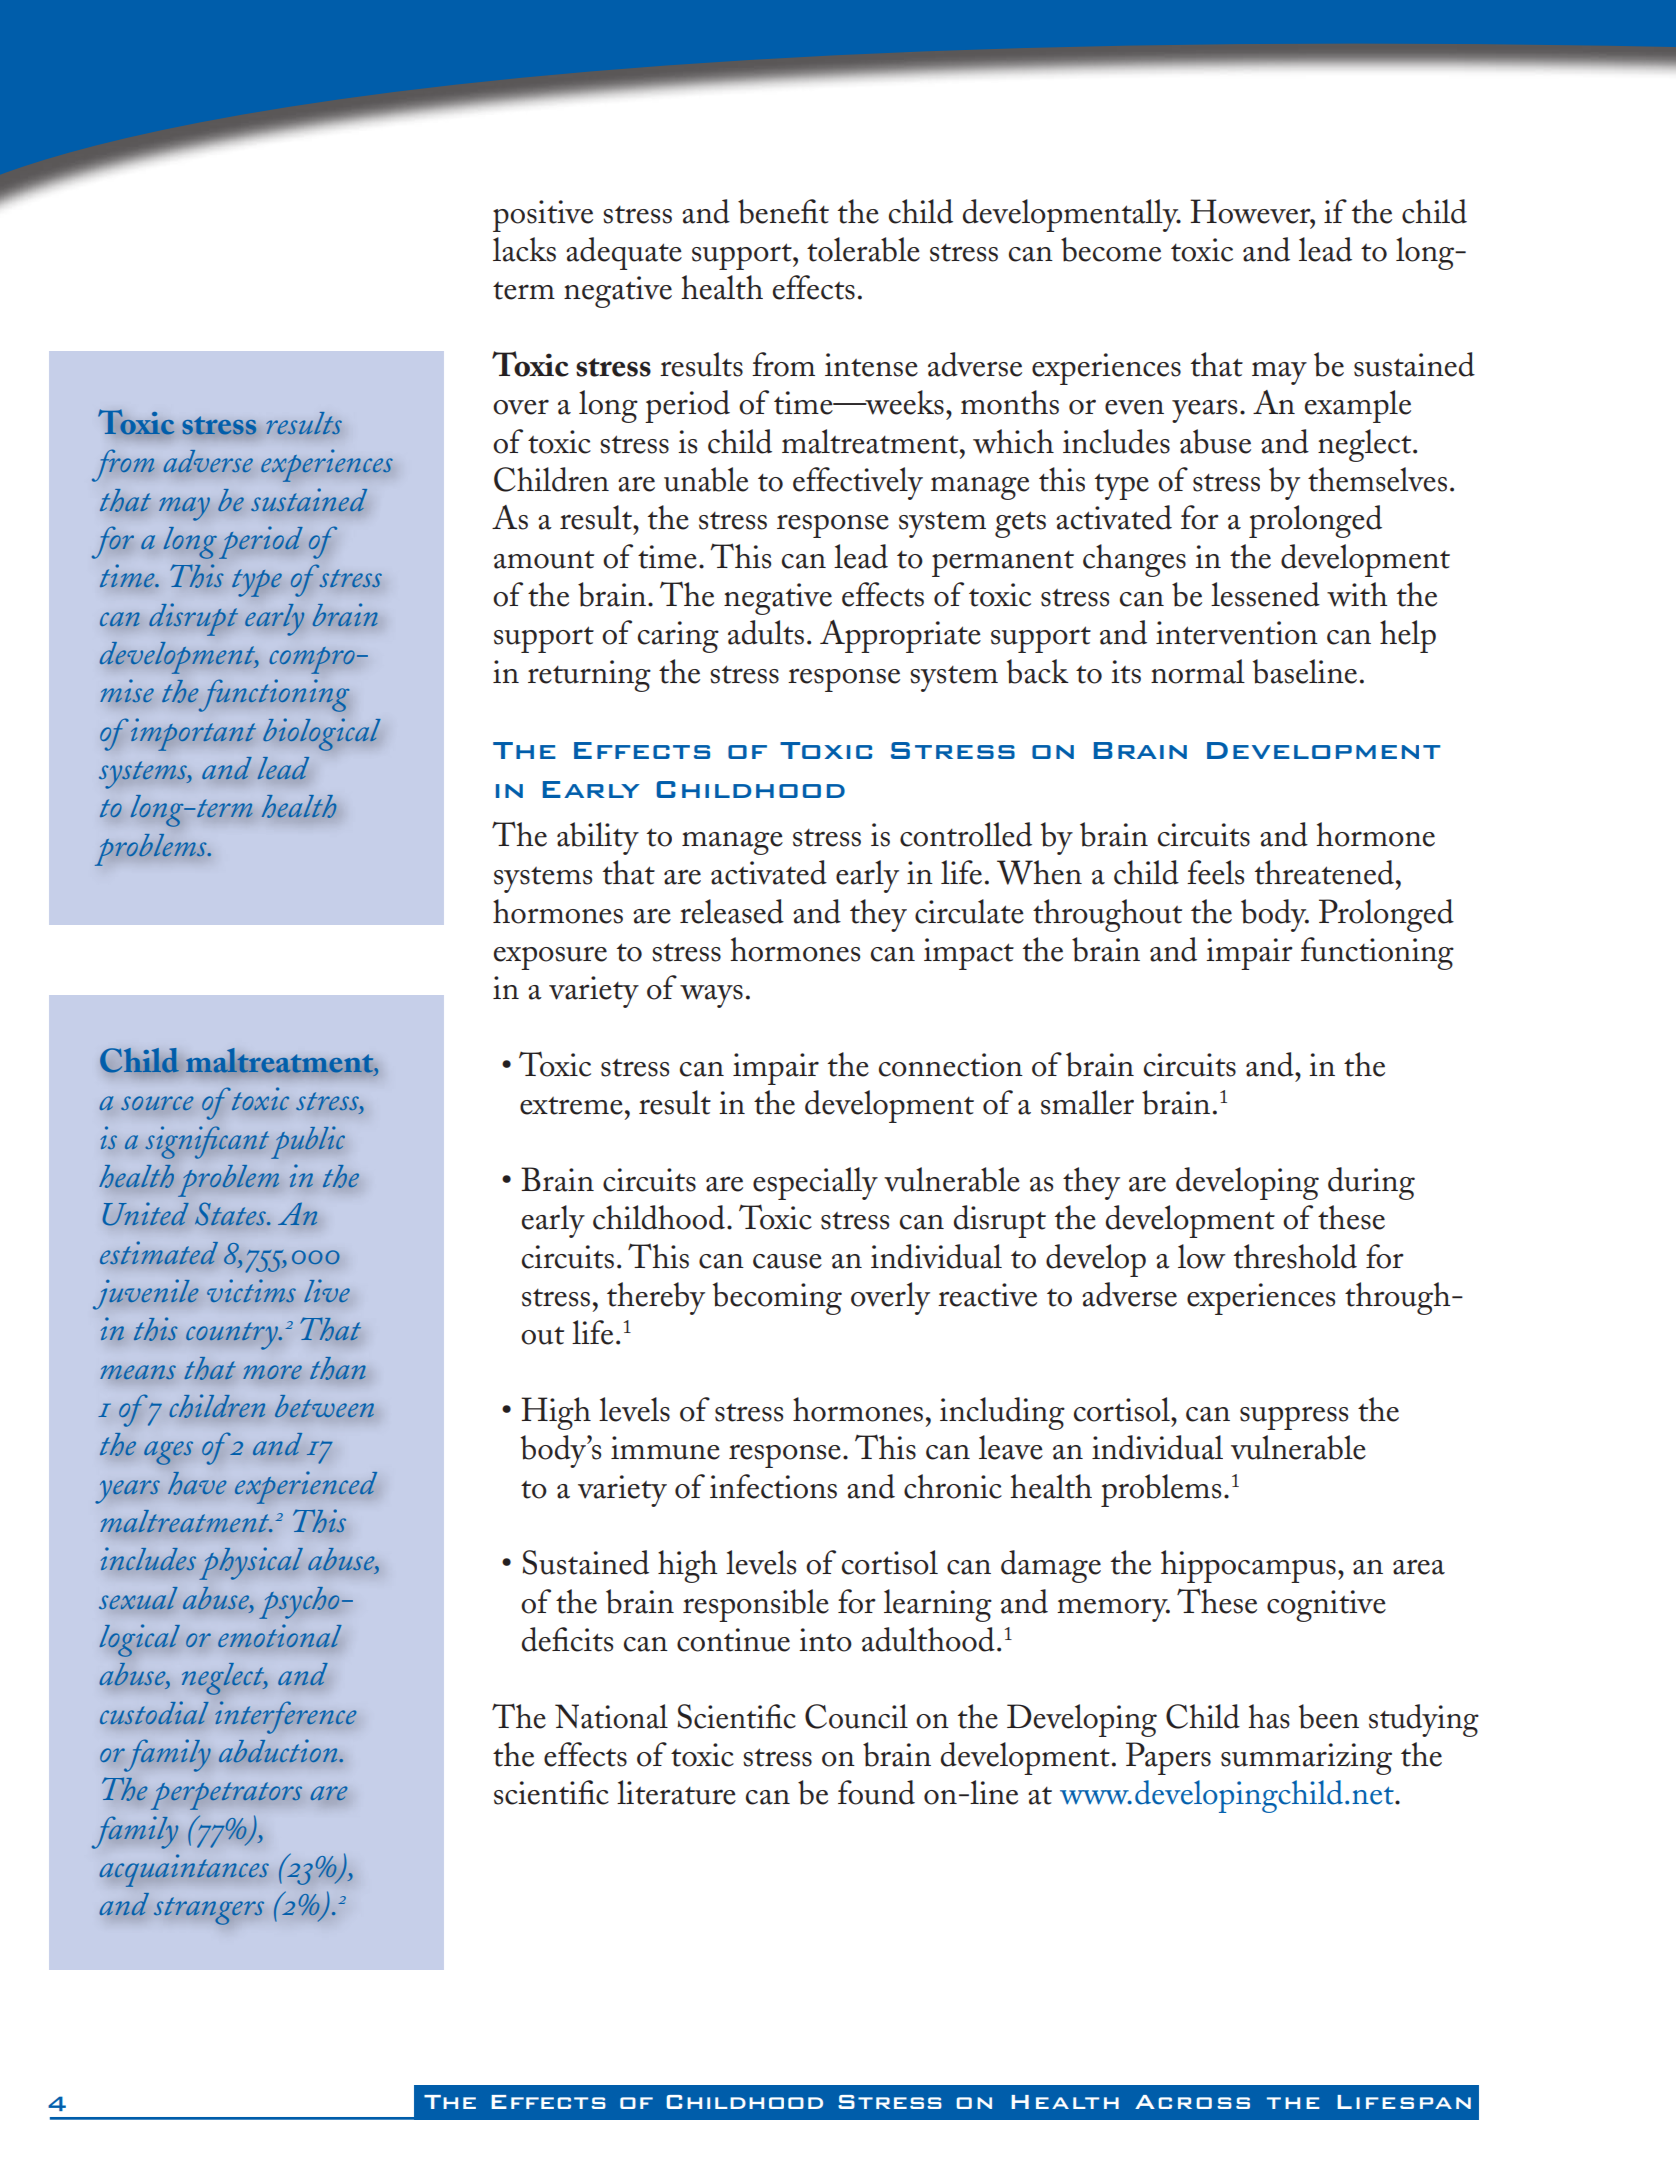  I want to click on benefit, so click(783, 211).
